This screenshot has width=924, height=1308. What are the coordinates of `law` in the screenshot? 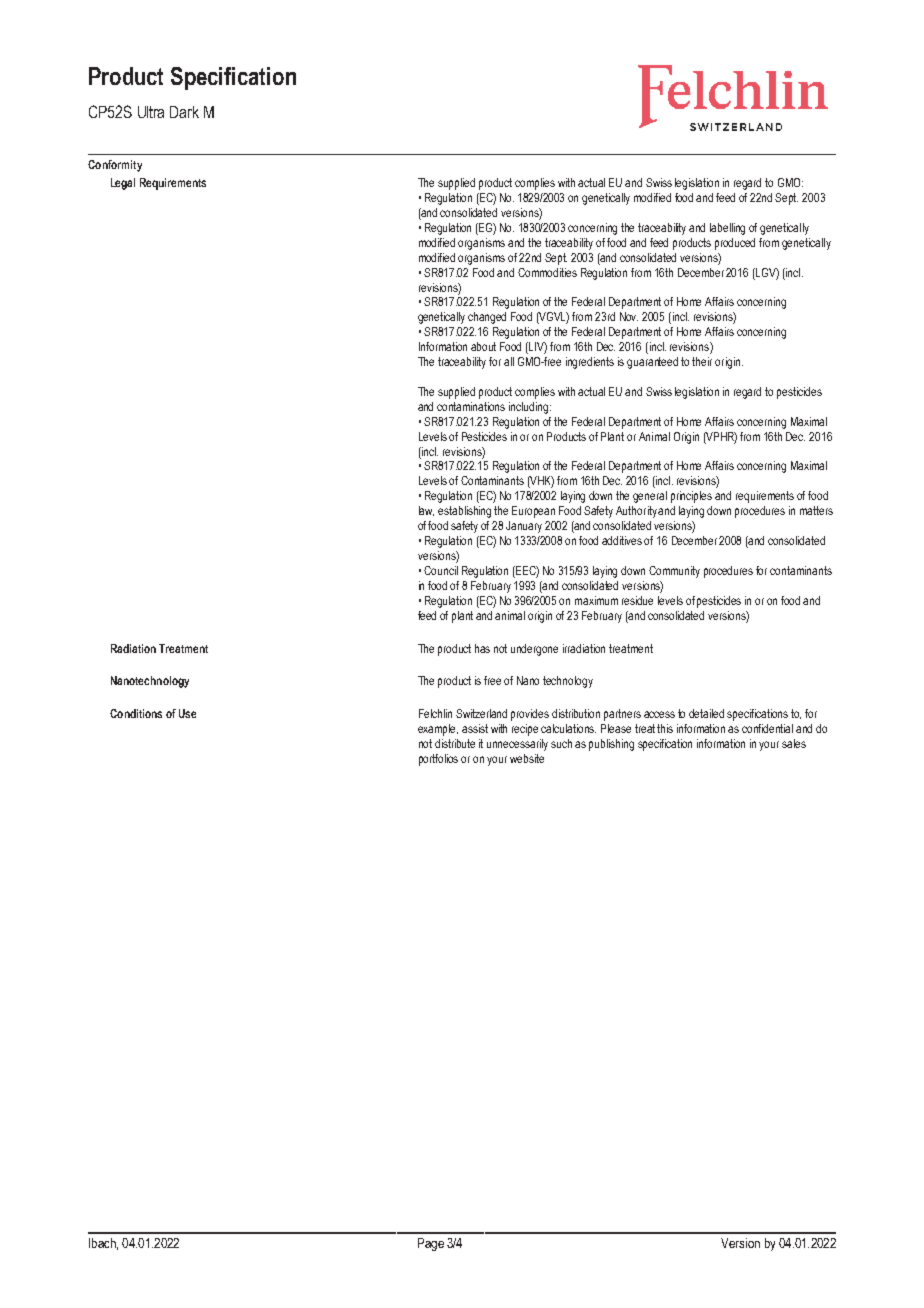 It's located at (426, 511).
